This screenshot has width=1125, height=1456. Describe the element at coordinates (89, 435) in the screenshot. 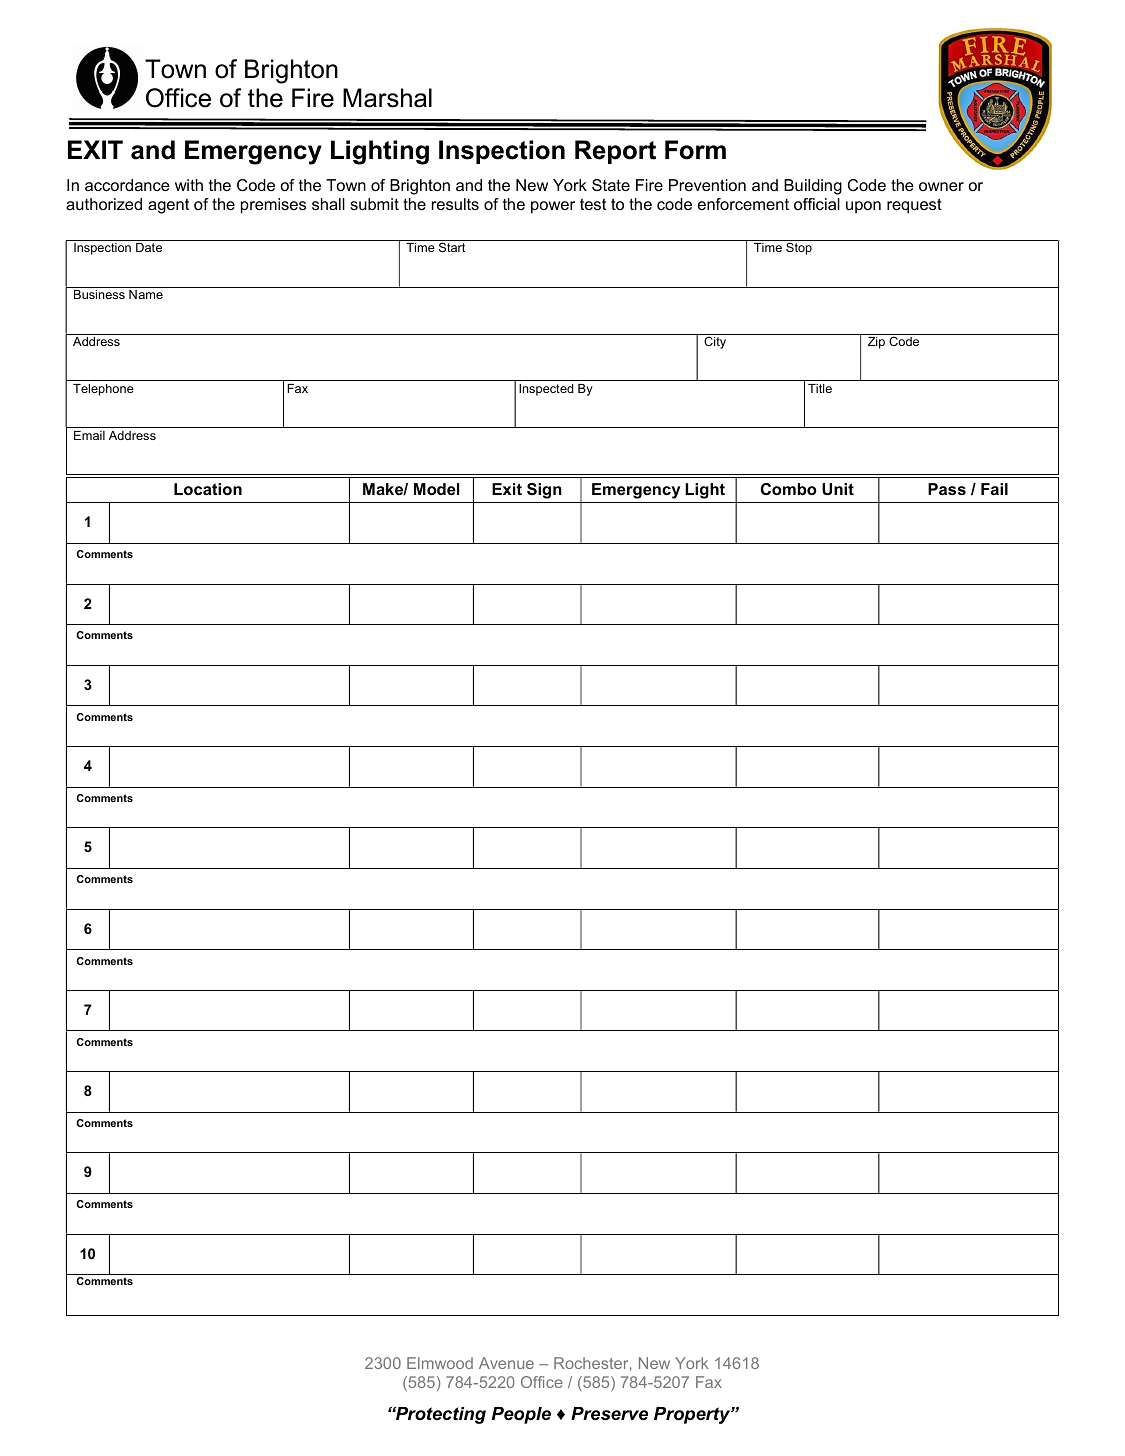

I see `Email` at that location.
